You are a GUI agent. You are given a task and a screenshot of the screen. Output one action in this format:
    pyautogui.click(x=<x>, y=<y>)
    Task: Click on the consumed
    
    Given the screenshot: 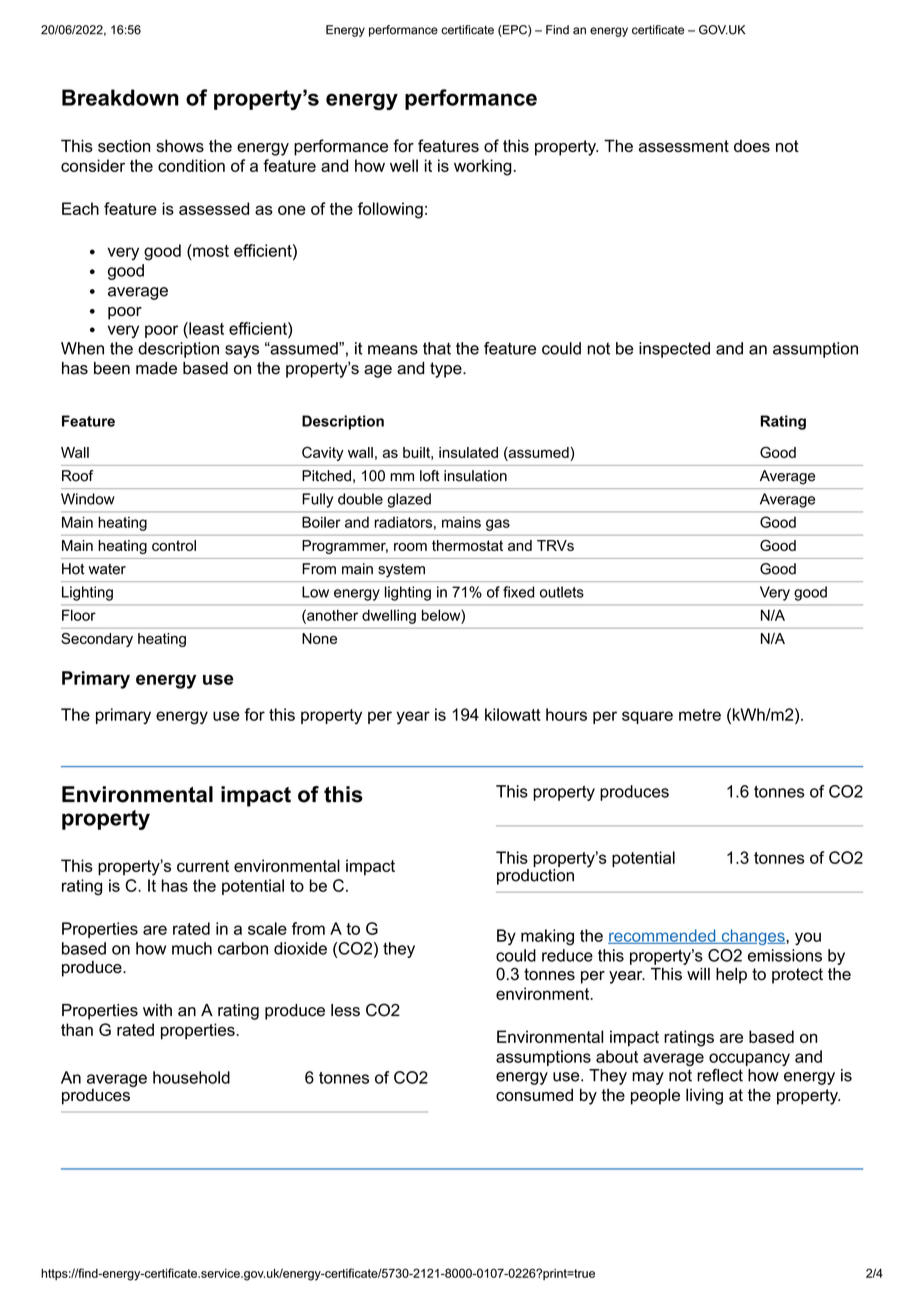 What is the action you would take?
    pyautogui.click(x=534, y=1094)
